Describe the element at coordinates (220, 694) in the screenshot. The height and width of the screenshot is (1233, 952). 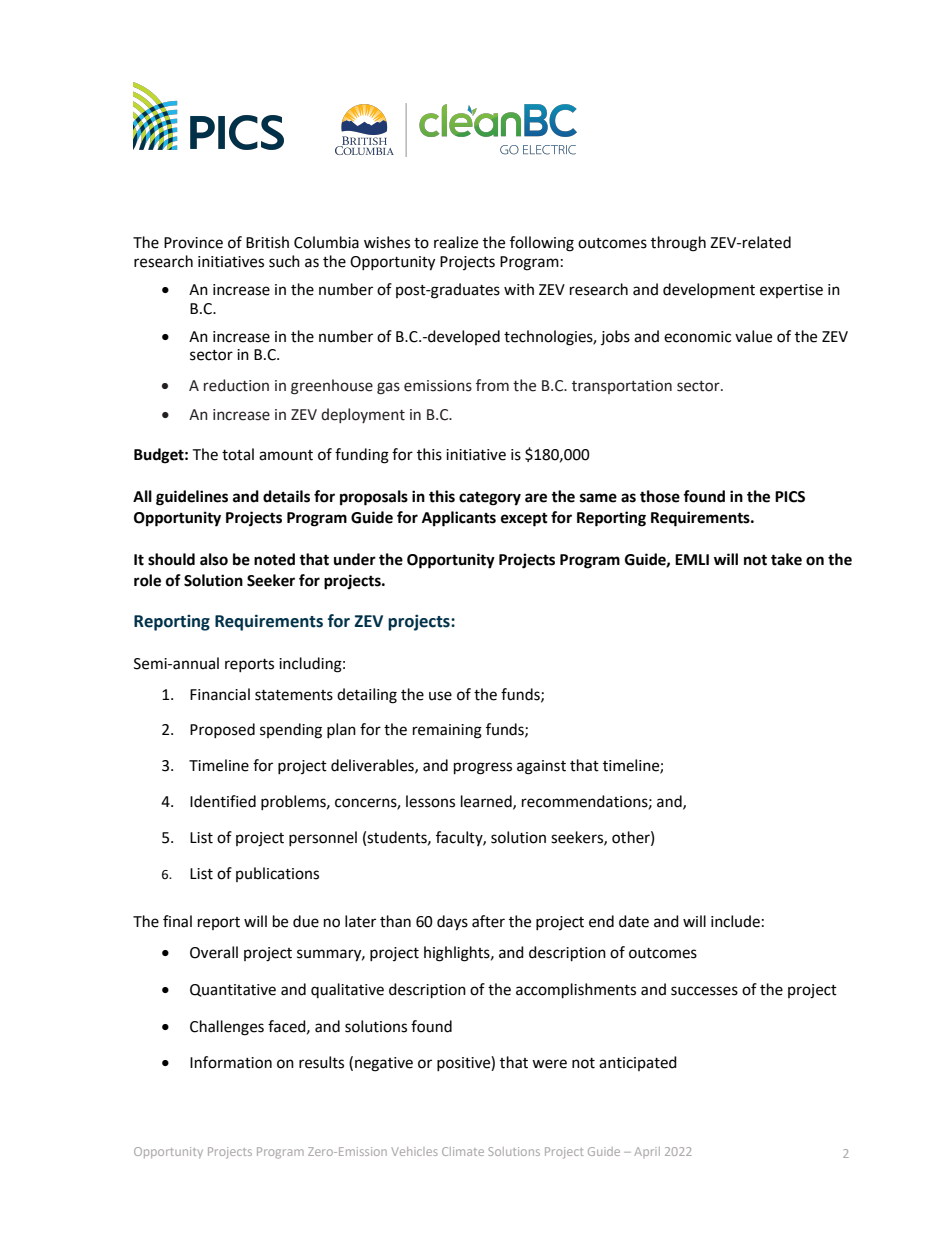
I see `Financial` at that location.
